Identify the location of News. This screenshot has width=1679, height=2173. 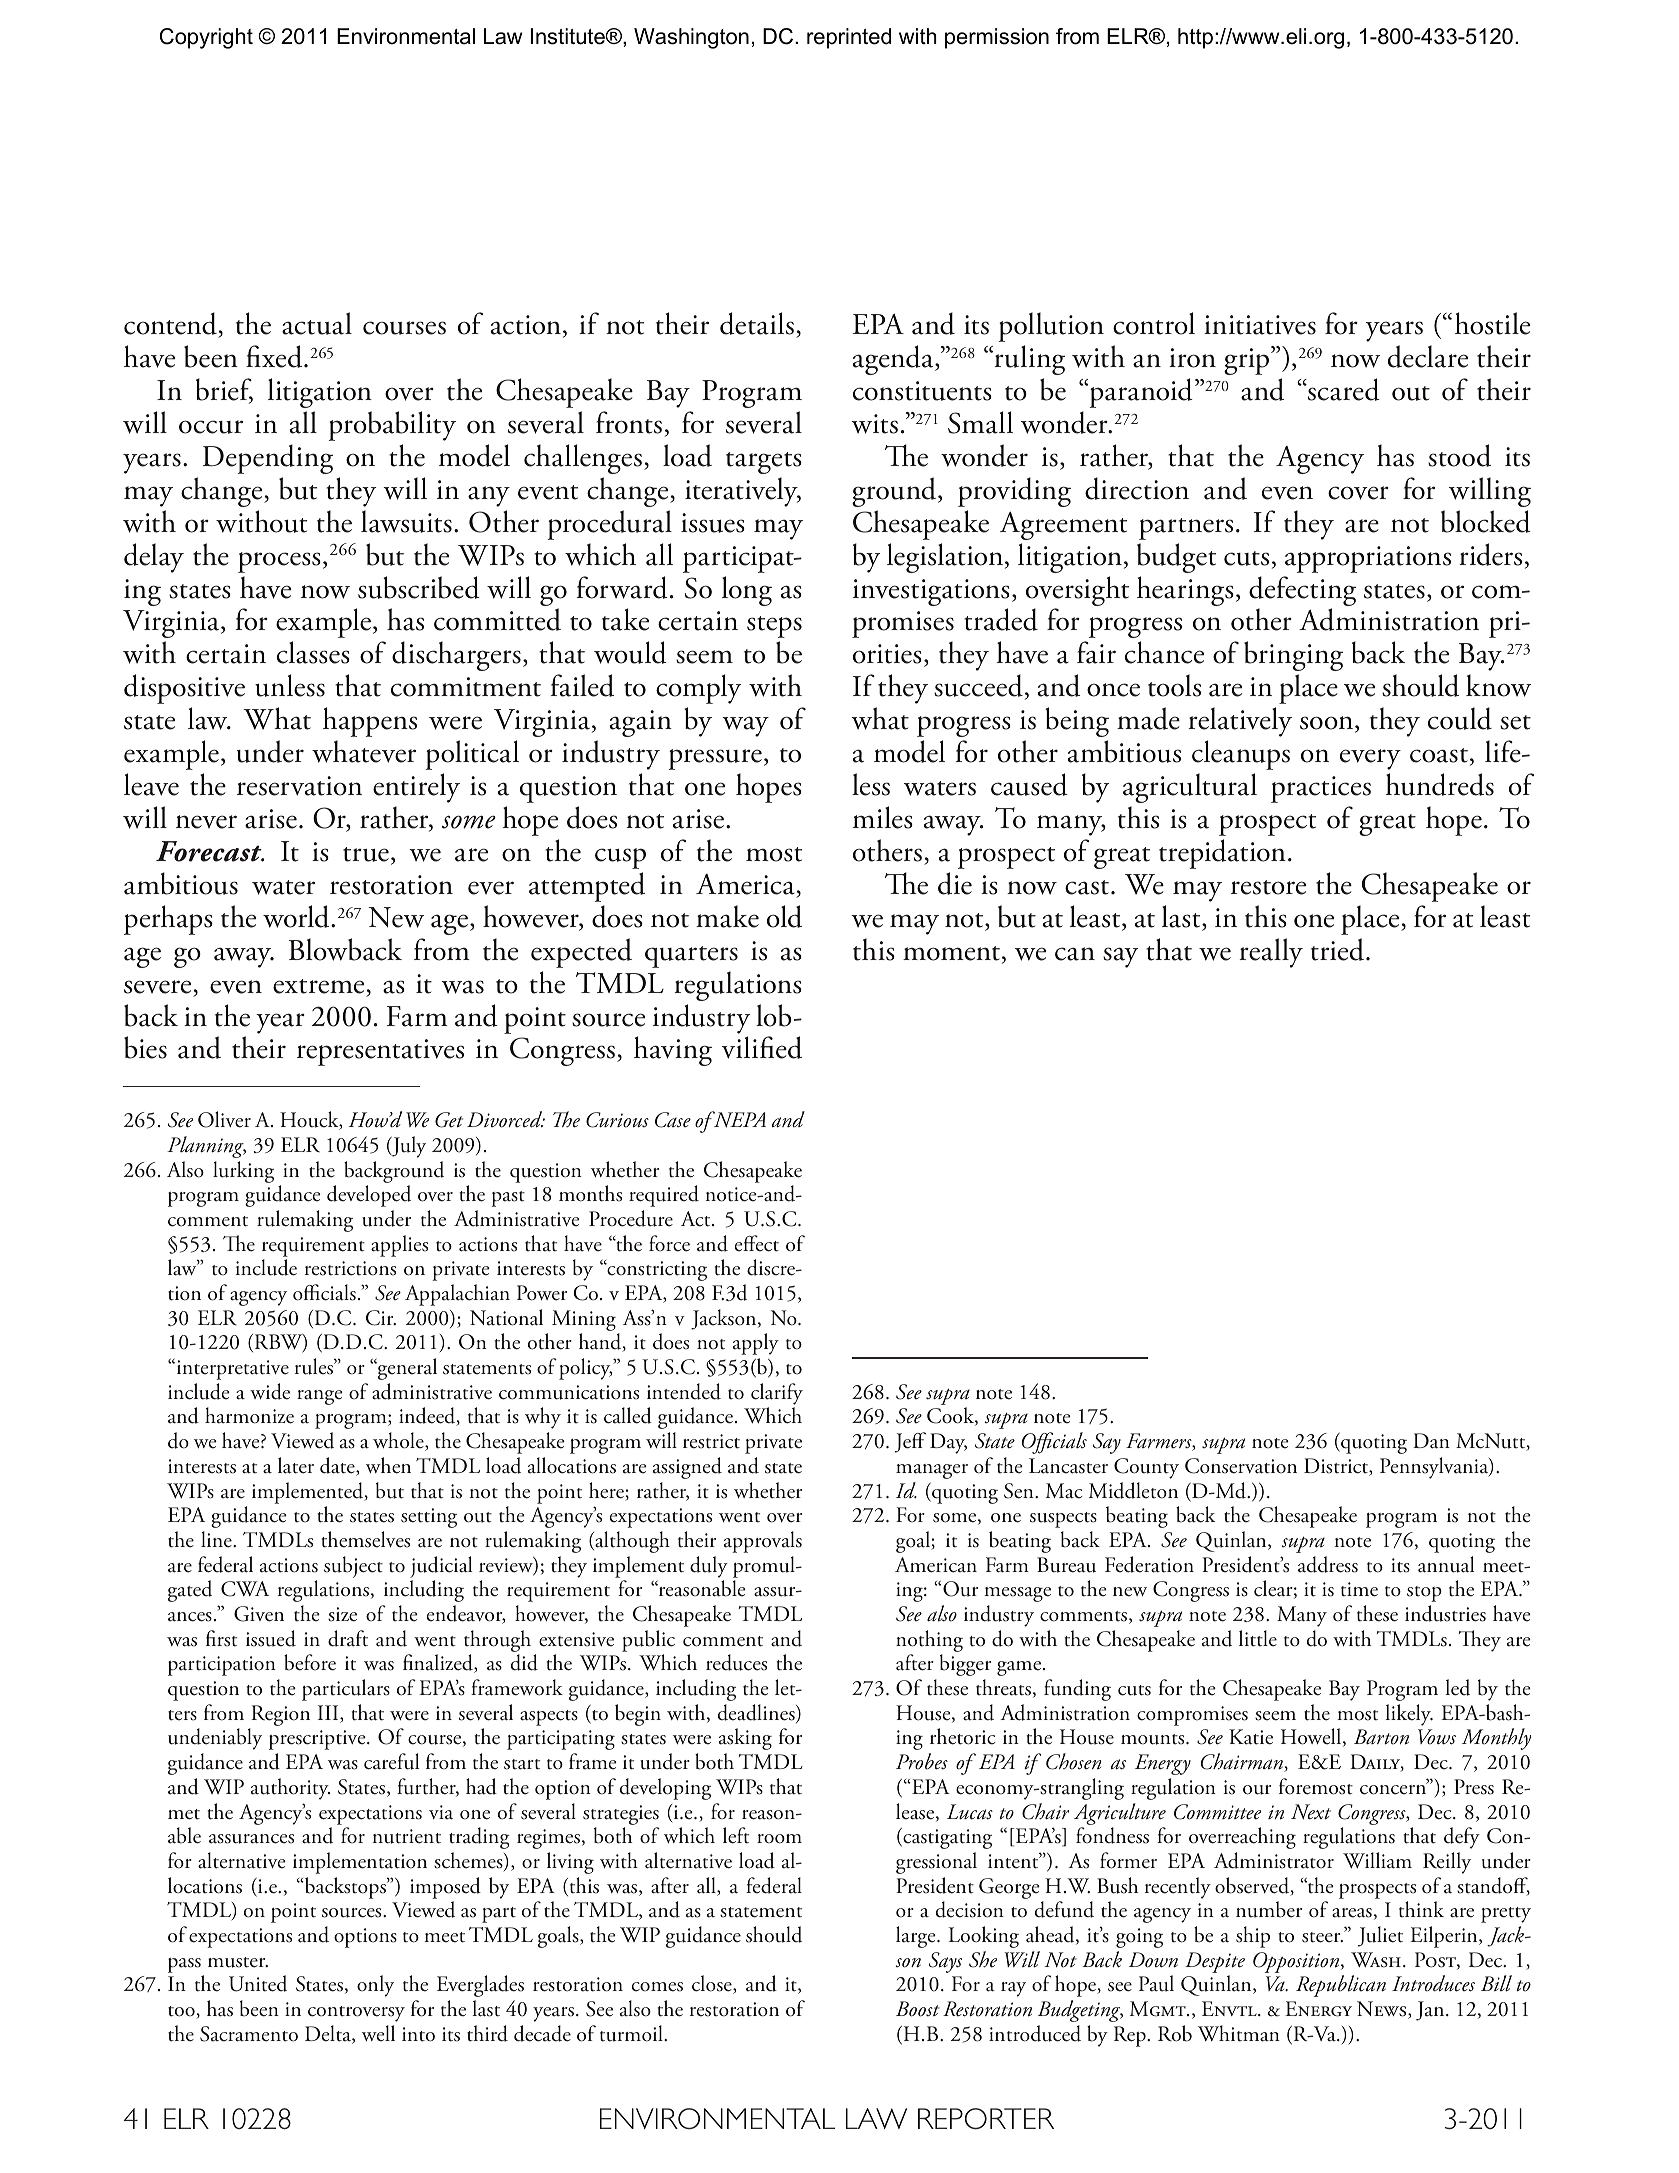
(1383, 2010).
